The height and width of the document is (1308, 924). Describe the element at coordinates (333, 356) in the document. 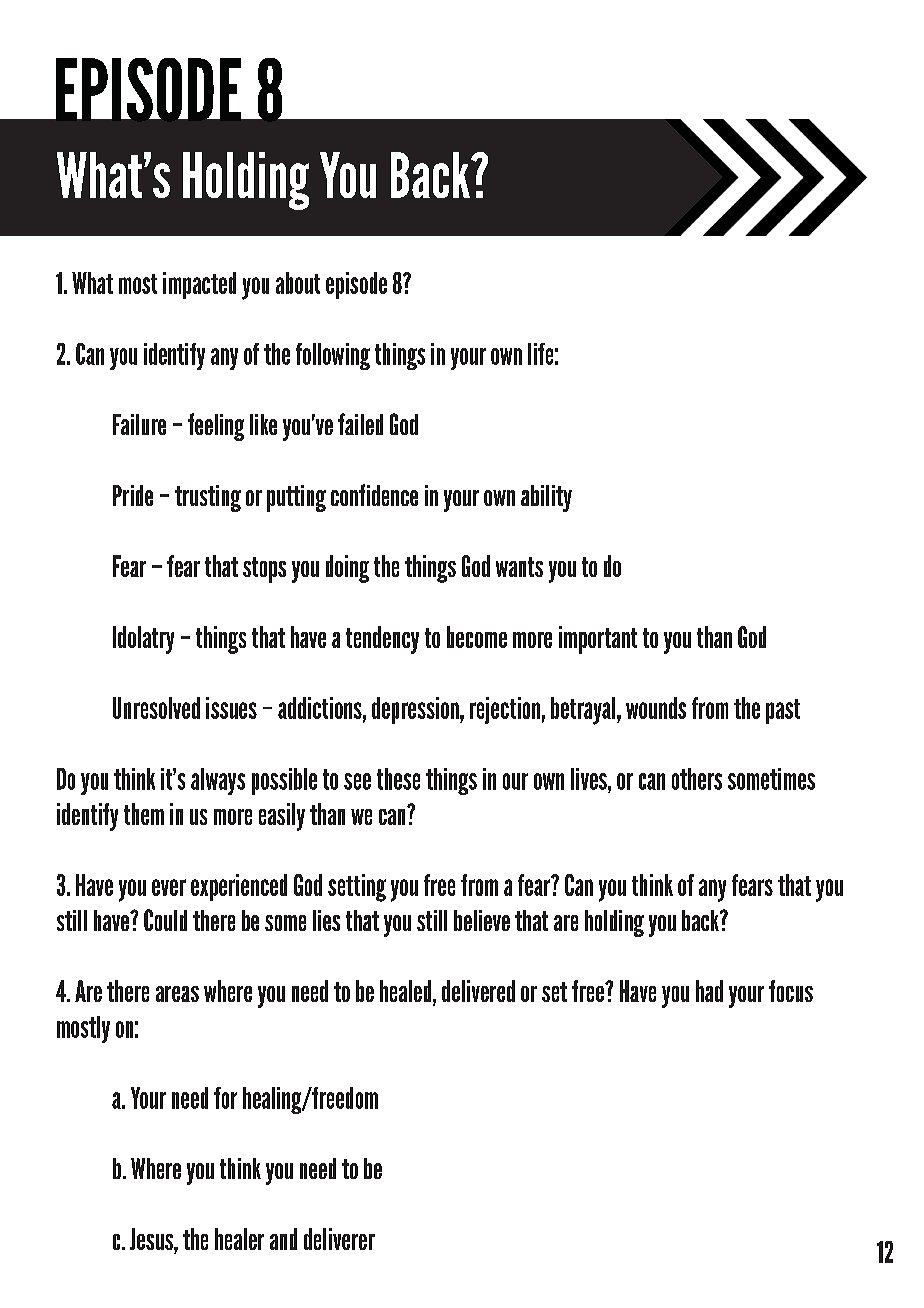

I see `following` at that location.
